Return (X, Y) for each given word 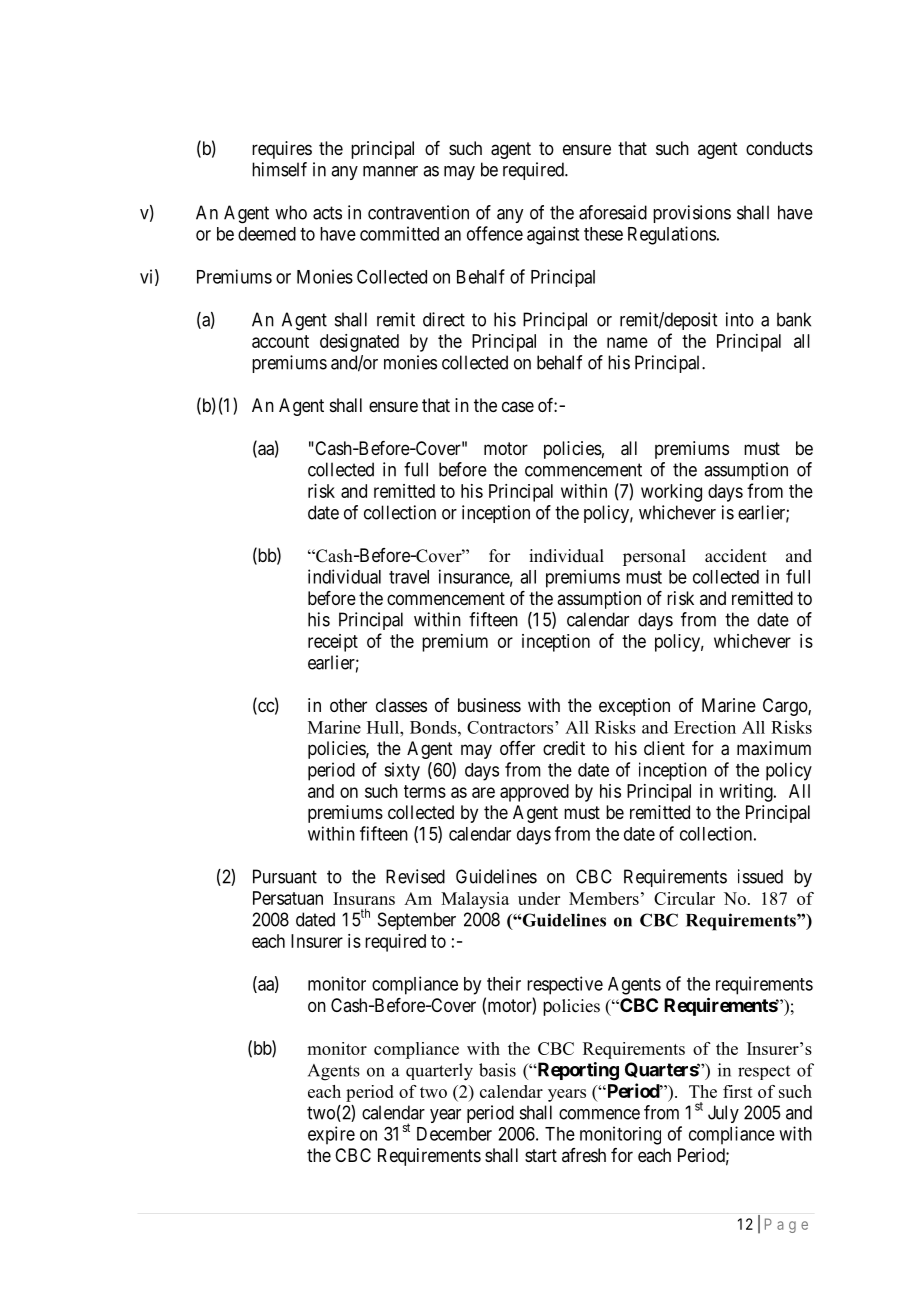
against (553, 235)
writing (747, 793)
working (671, 493)
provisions (692, 214)
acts (327, 213)
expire (331, 1135)
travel (409, 577)
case (518, 406)
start (541, 1155)
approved (534, 793)
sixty (402, 771)
